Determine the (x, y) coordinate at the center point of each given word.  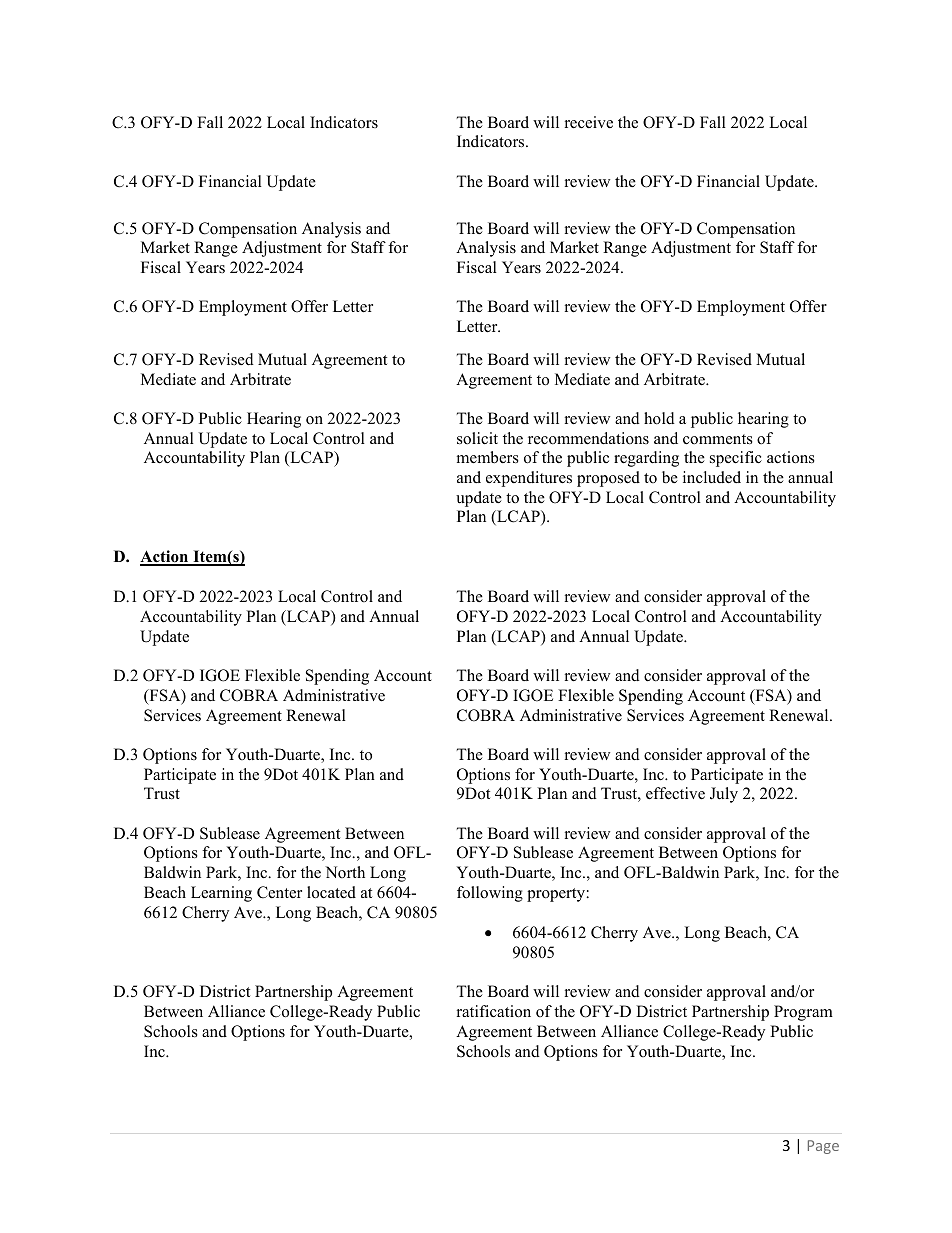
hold (659, 418)
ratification (494, 1011)
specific (736, 459)
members (488, 457)
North (345, 872)
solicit (477, 438)
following (490, 894)
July (724, 795)
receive (589, 122)
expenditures (529, 479)
